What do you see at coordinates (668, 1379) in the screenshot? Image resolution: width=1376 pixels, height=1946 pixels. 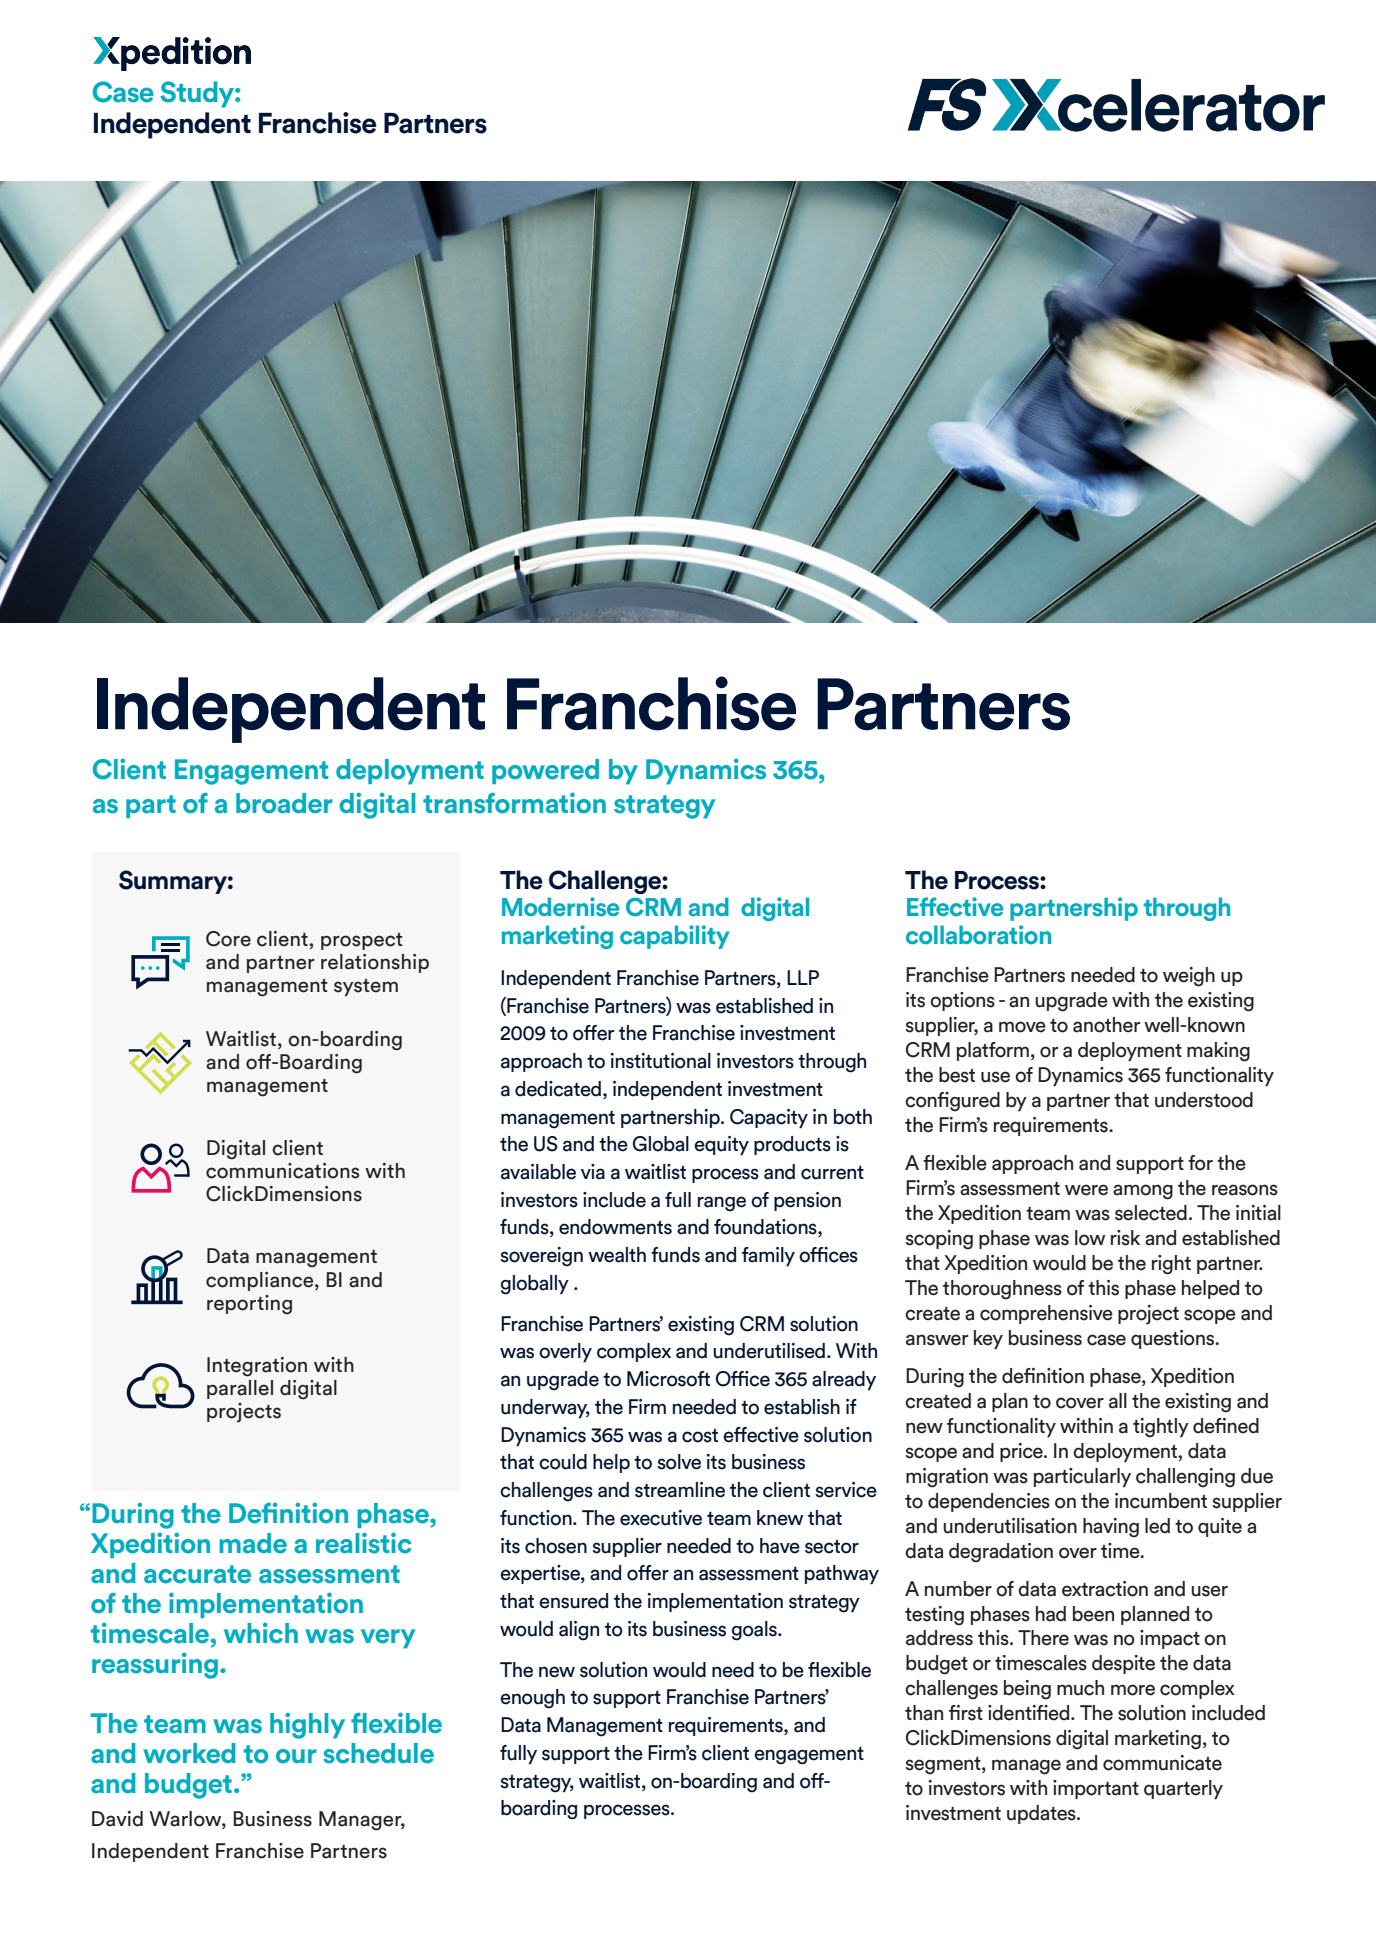 I see `Microsoft` at bounding box center [668, 1379].
